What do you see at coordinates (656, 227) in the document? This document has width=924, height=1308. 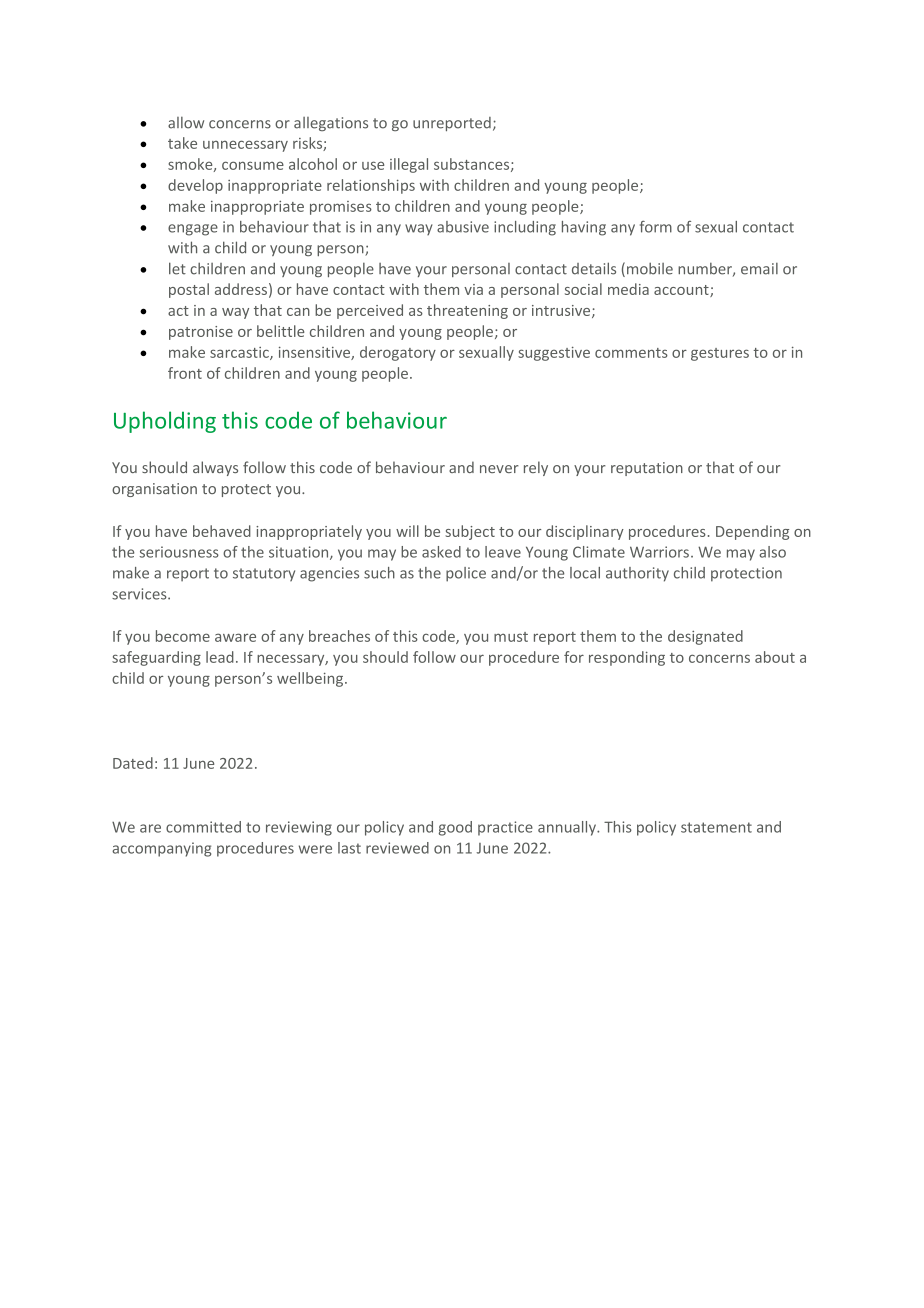 I see `form` at bounding box center [656, 227].
